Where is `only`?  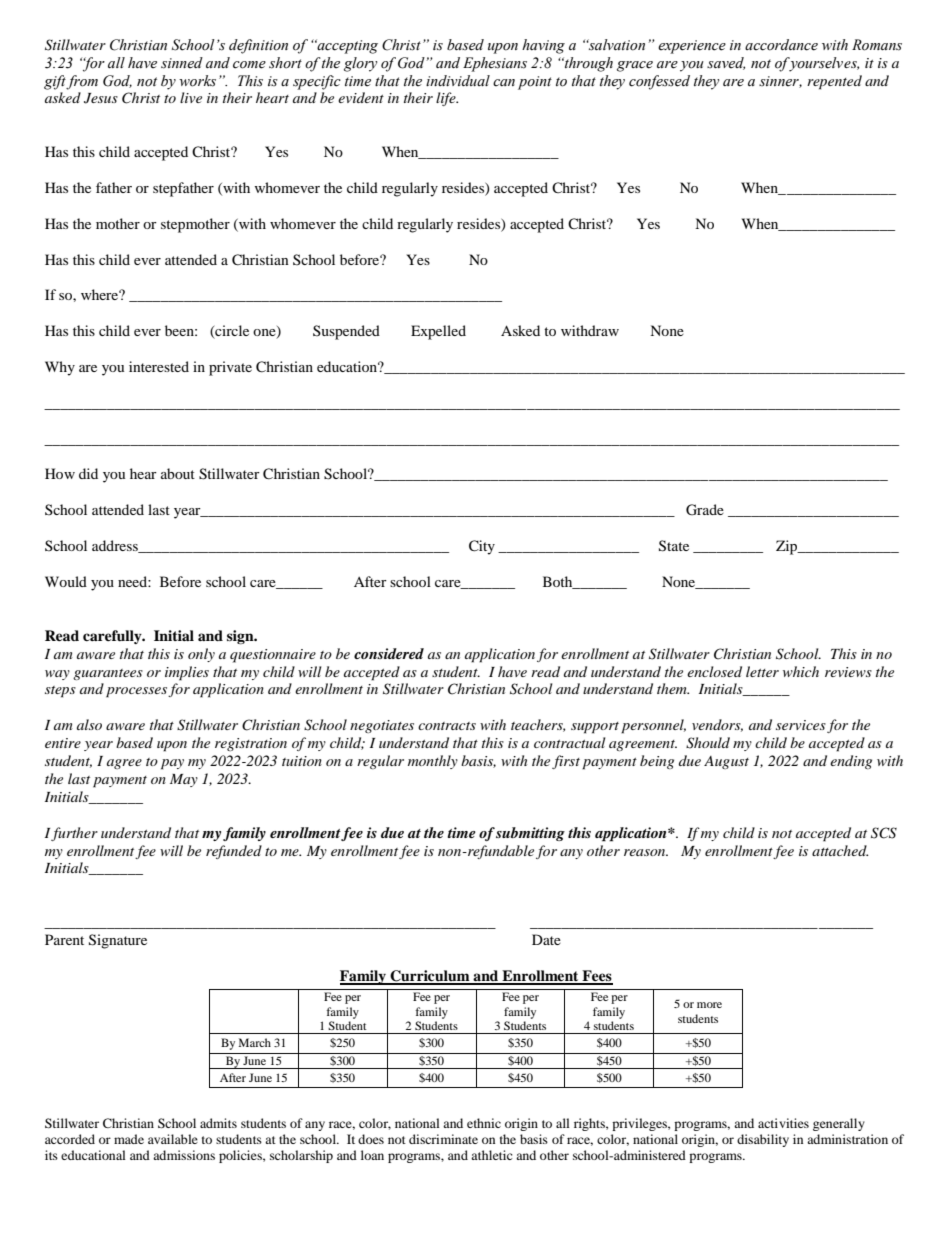 only is located at coordinates (201, 655).
